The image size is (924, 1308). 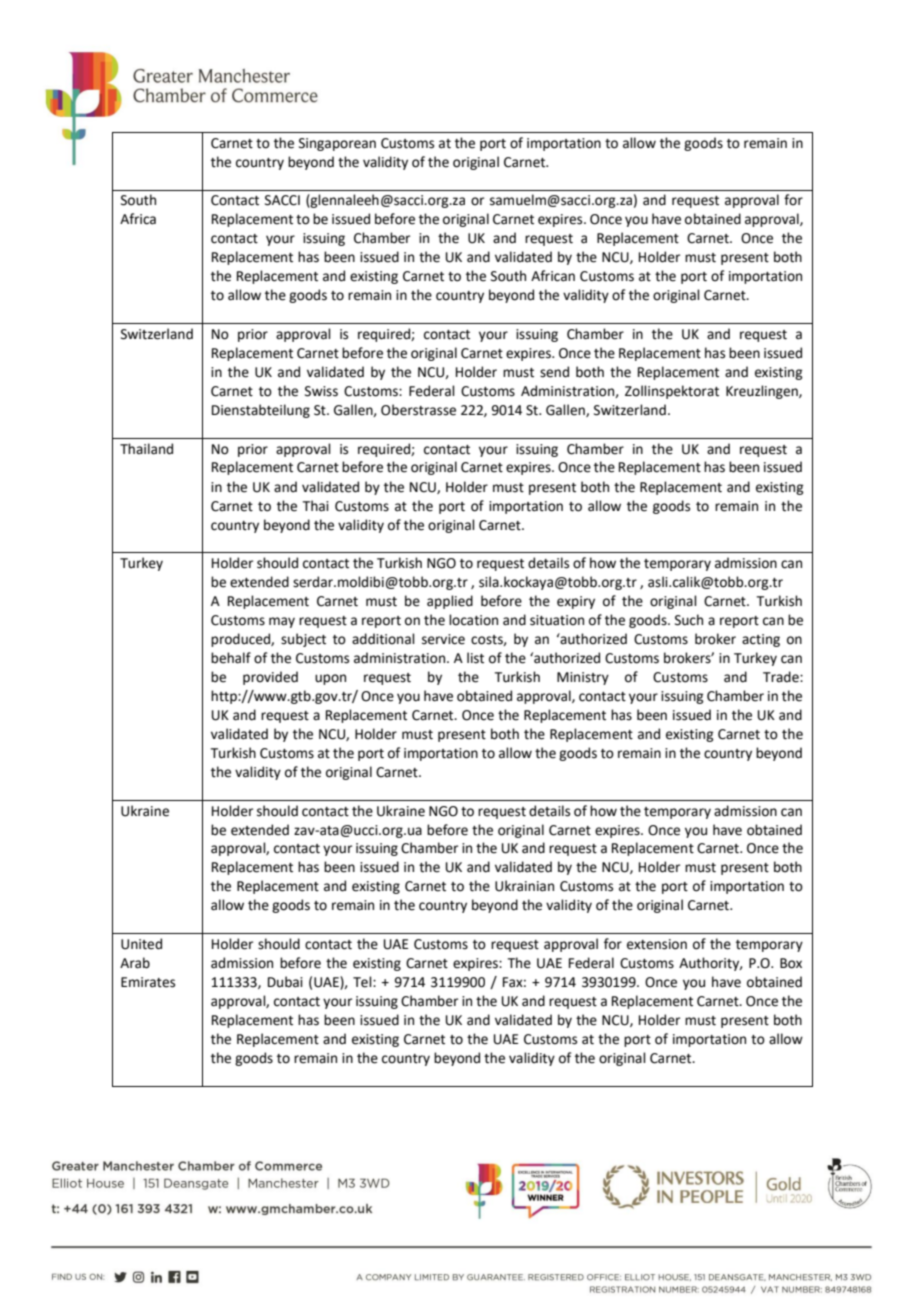 What do you see at coordinates (554, 372) in the image?
I see `send` at bounding box center [554, 372].
